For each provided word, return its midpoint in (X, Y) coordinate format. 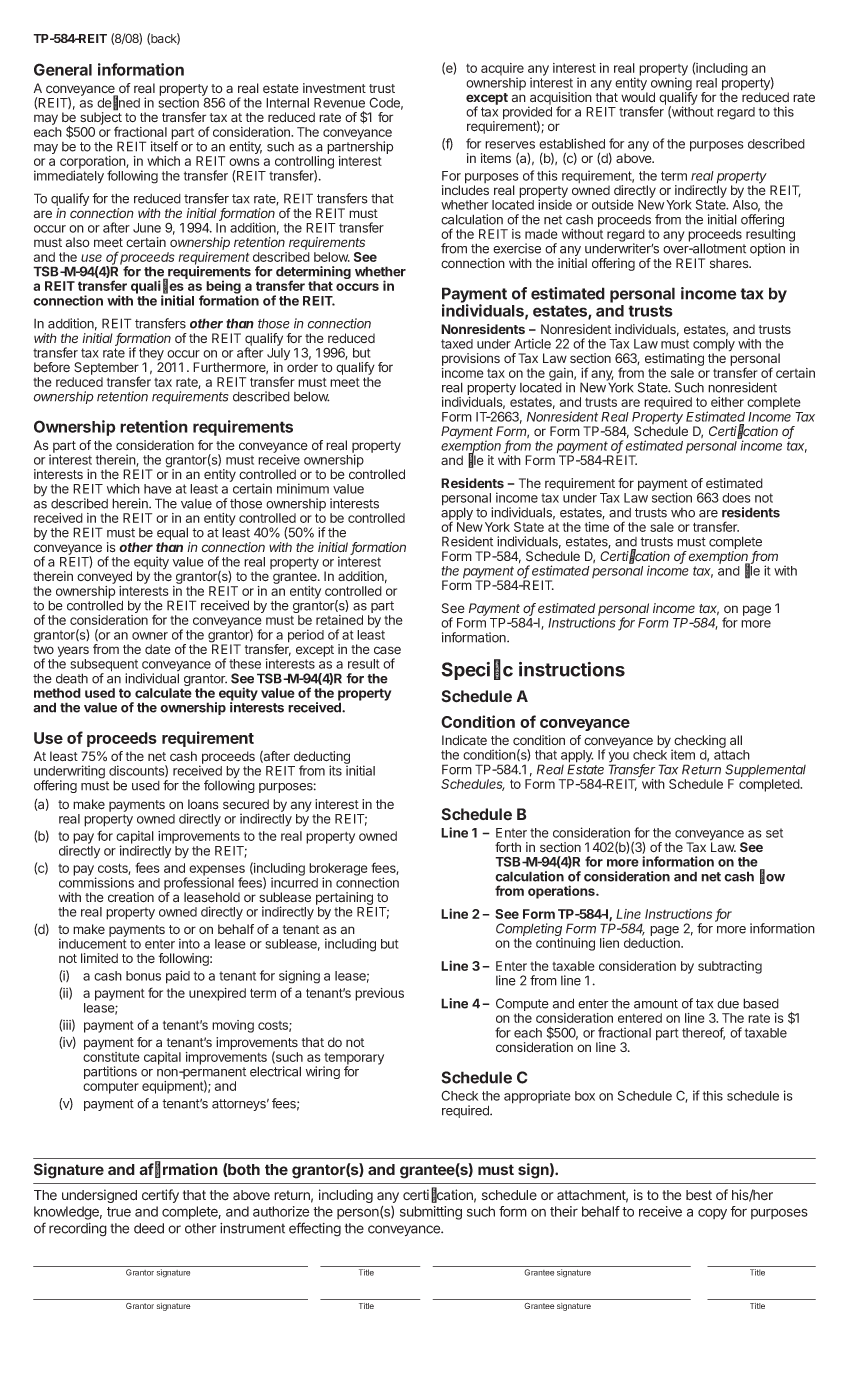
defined (118, 103)
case (387, 650)
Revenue (339, 103)
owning (671, 85)
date (158, 649)
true (119, 1212)
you (618, 758)
